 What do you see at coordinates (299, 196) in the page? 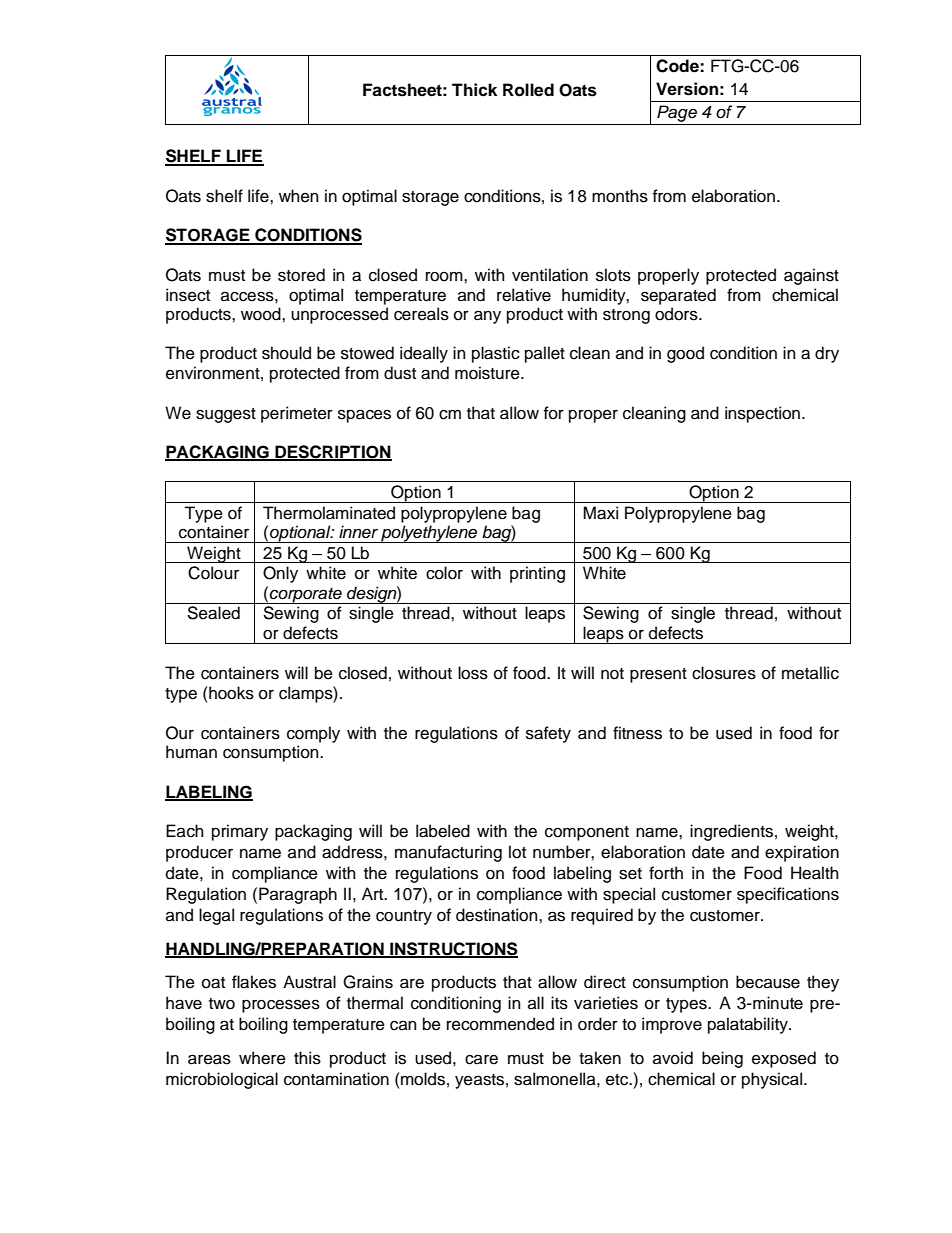
I see `when` at bounding box center [299, 196].
